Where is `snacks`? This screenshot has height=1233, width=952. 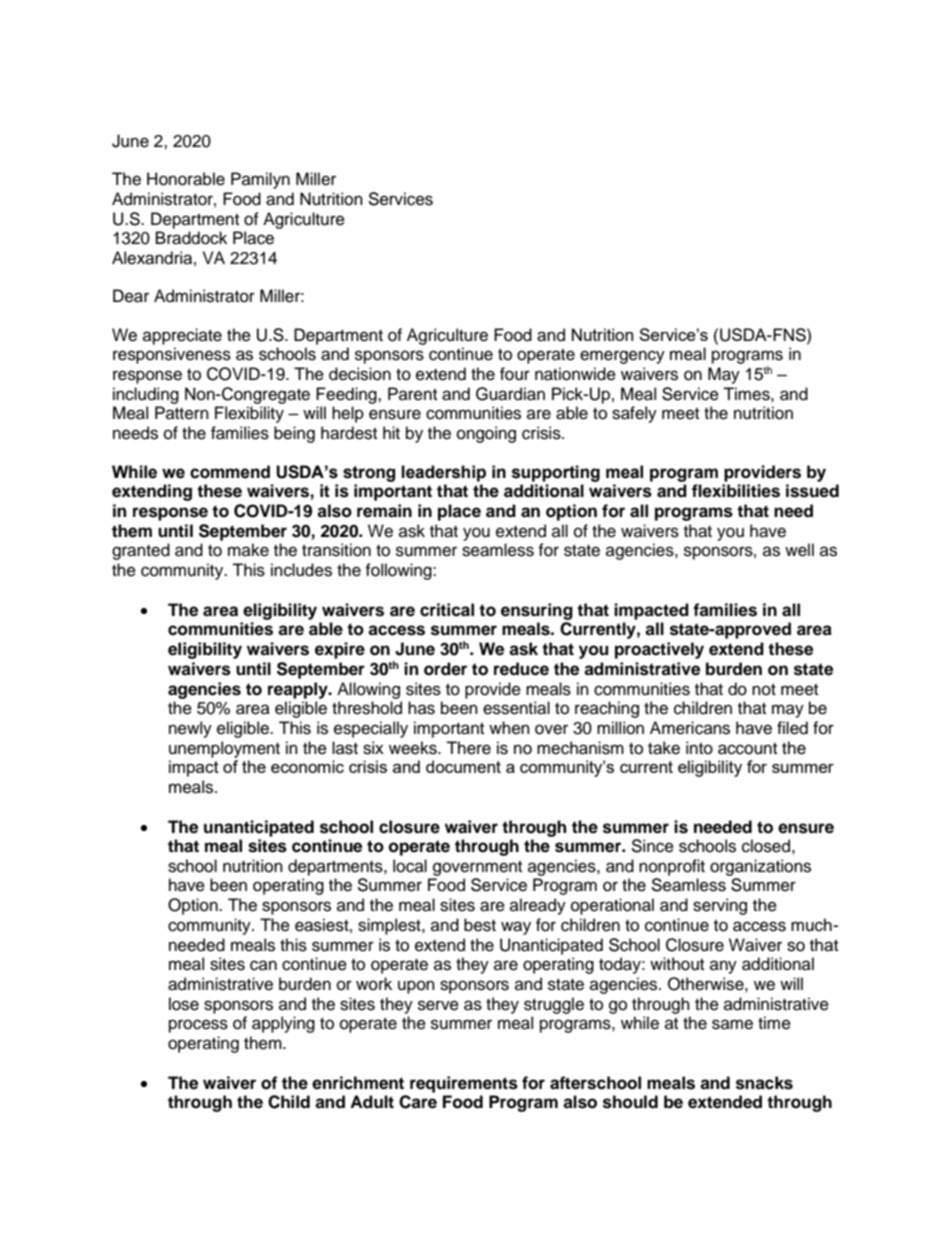 snacks is located at coordinates (764, 1083).
